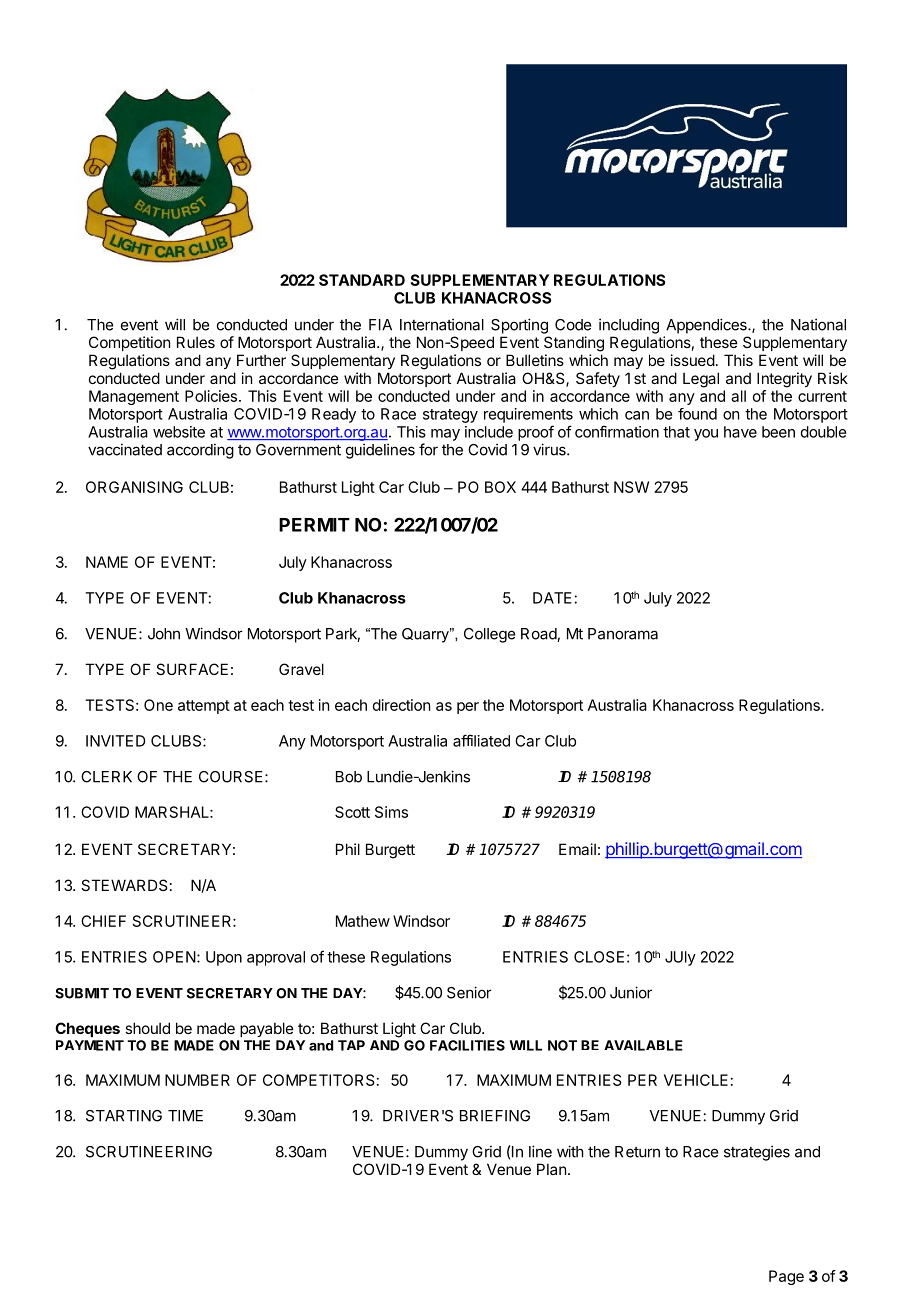  Describe the element at coordinates (185, 1116) in the document. I see `TIME` at that location.
